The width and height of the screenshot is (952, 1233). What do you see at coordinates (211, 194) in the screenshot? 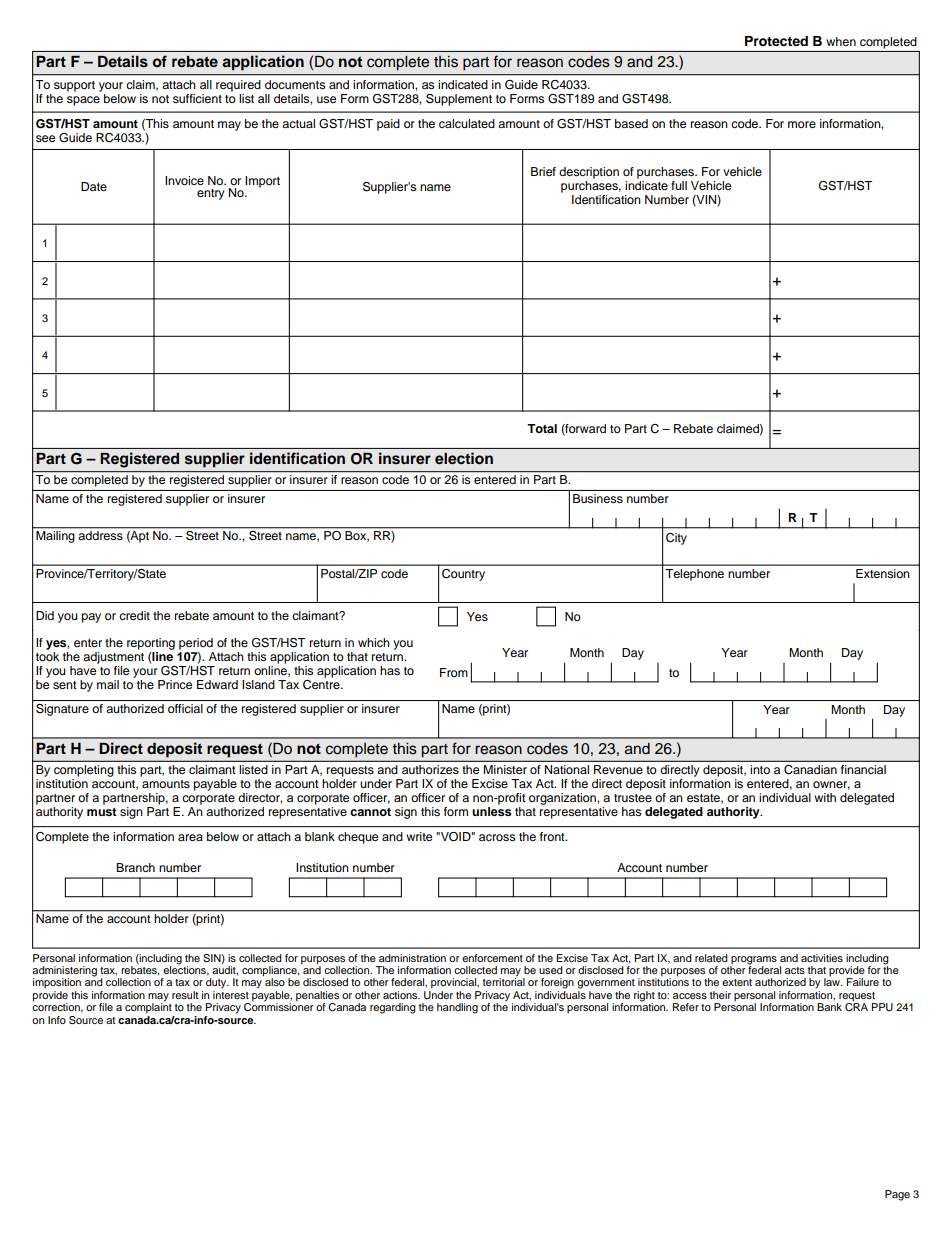
I see `entry` at bounding box center [211, 194].
